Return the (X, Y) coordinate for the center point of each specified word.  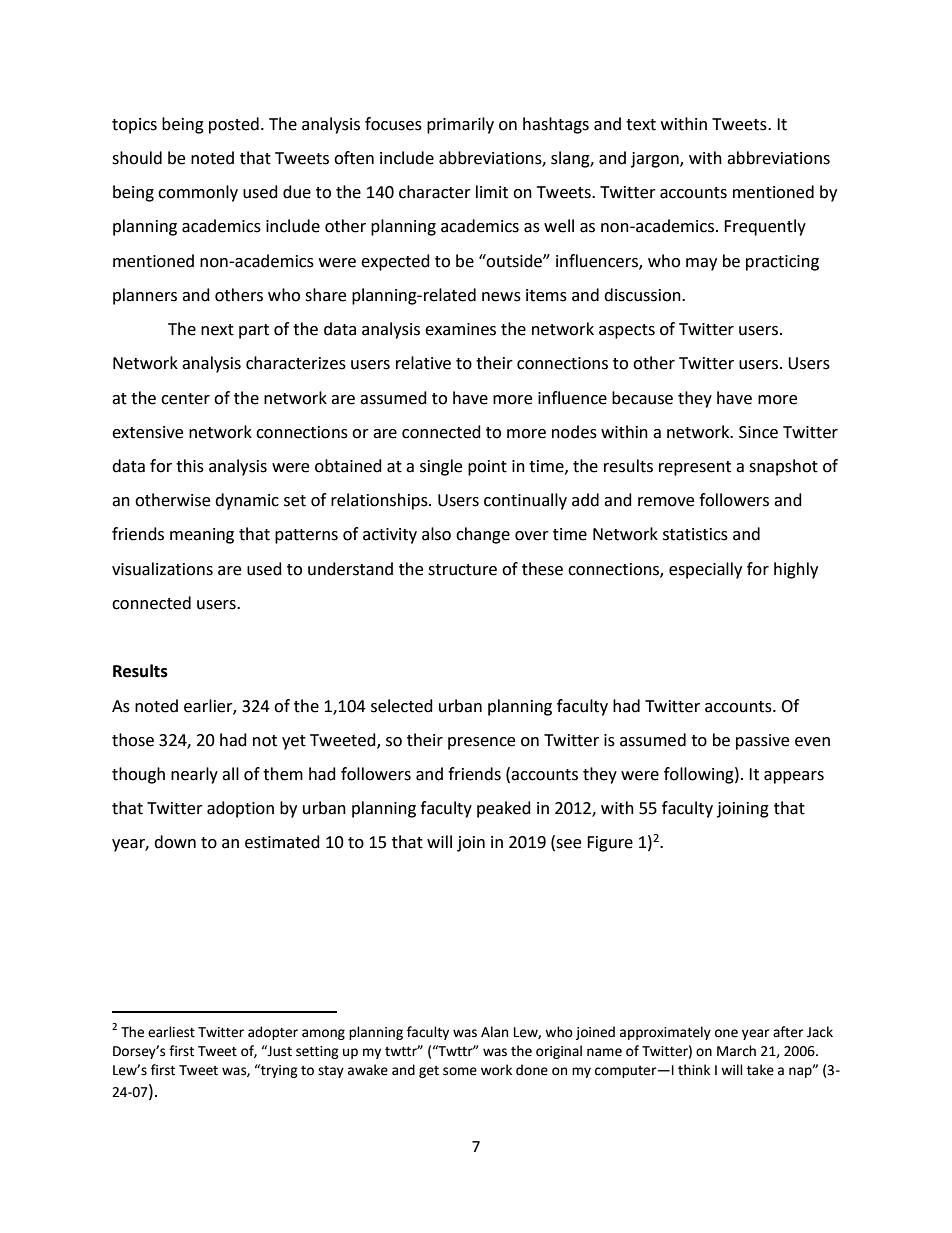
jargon (656, 160)
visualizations (162, 569)
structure (462, 570)
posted (234, 125)
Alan (494, 1032)
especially (705, 570)
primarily (460, 125)
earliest (171, 1032)
